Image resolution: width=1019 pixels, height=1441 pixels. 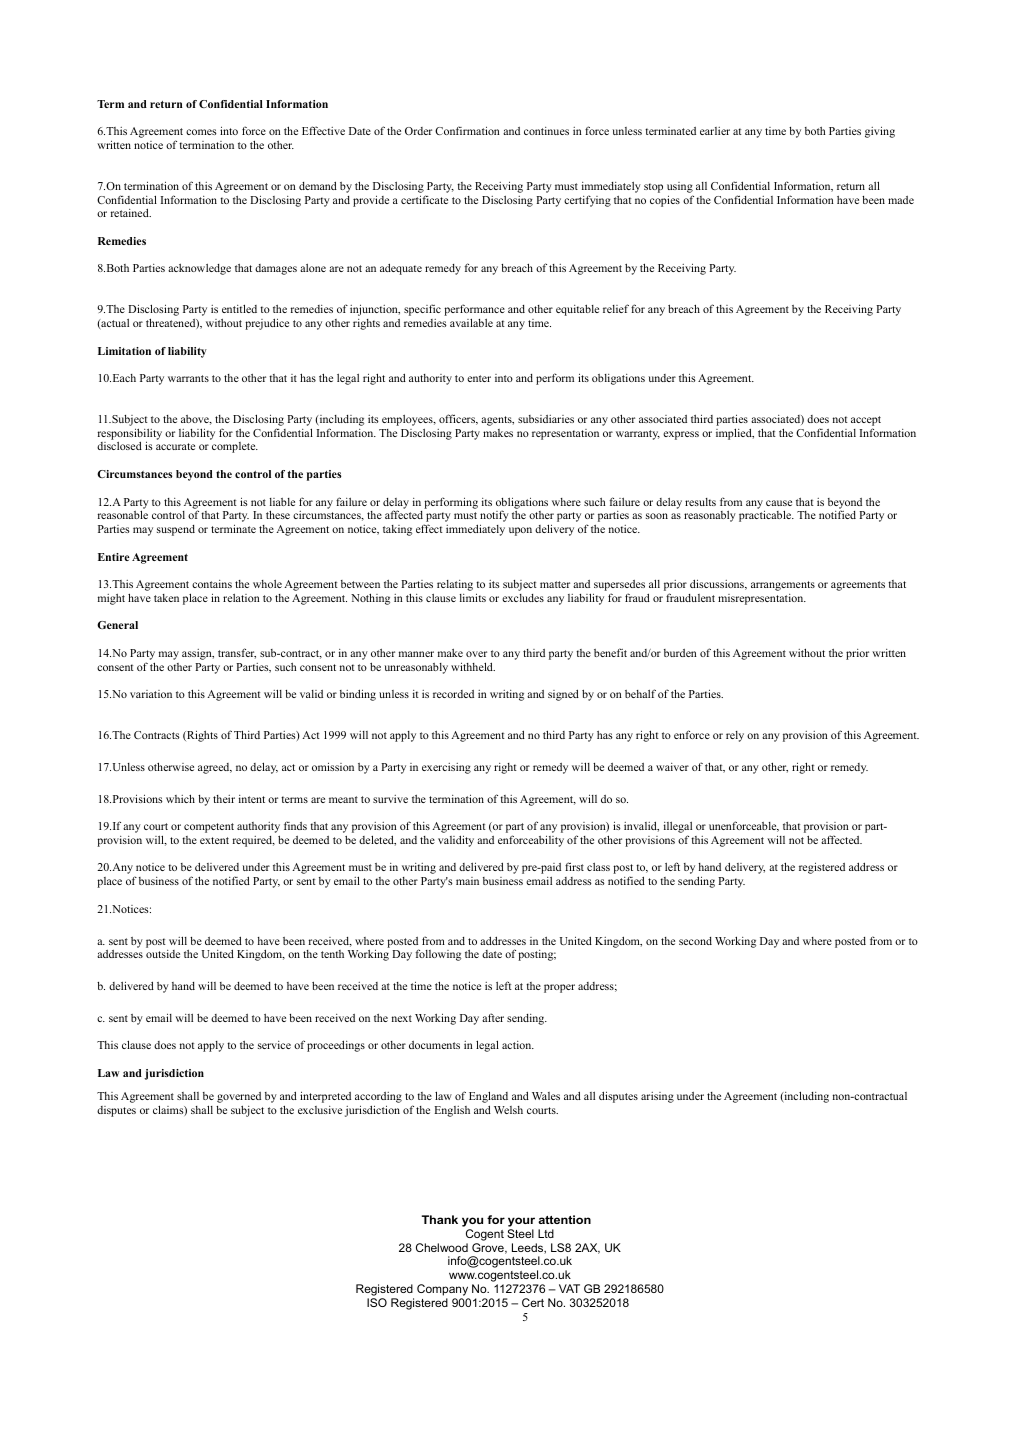 I want to click on Confirmation, so click(x=467, y=130).
